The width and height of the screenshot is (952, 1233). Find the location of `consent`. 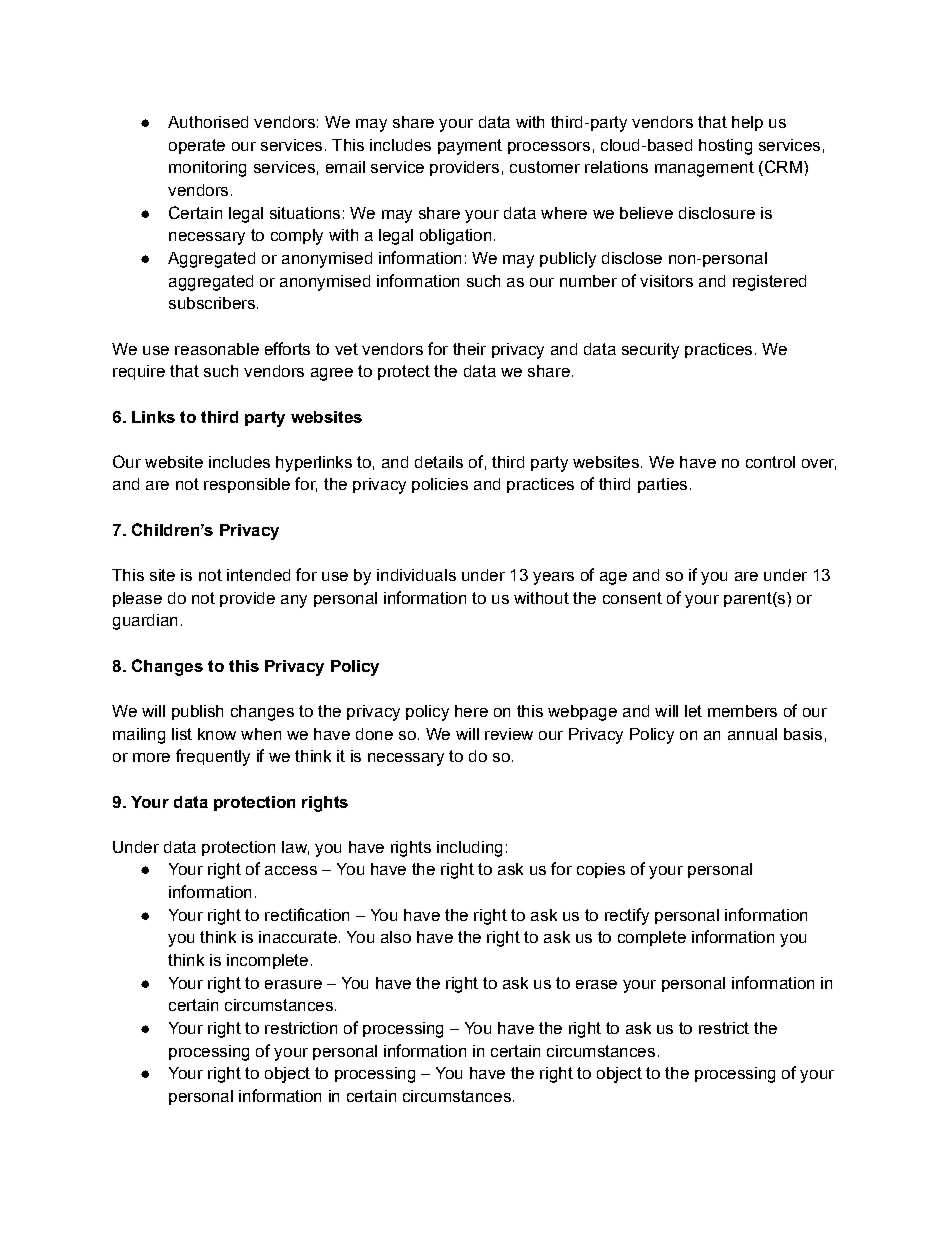

consent is located at coordinates (632, 598).
